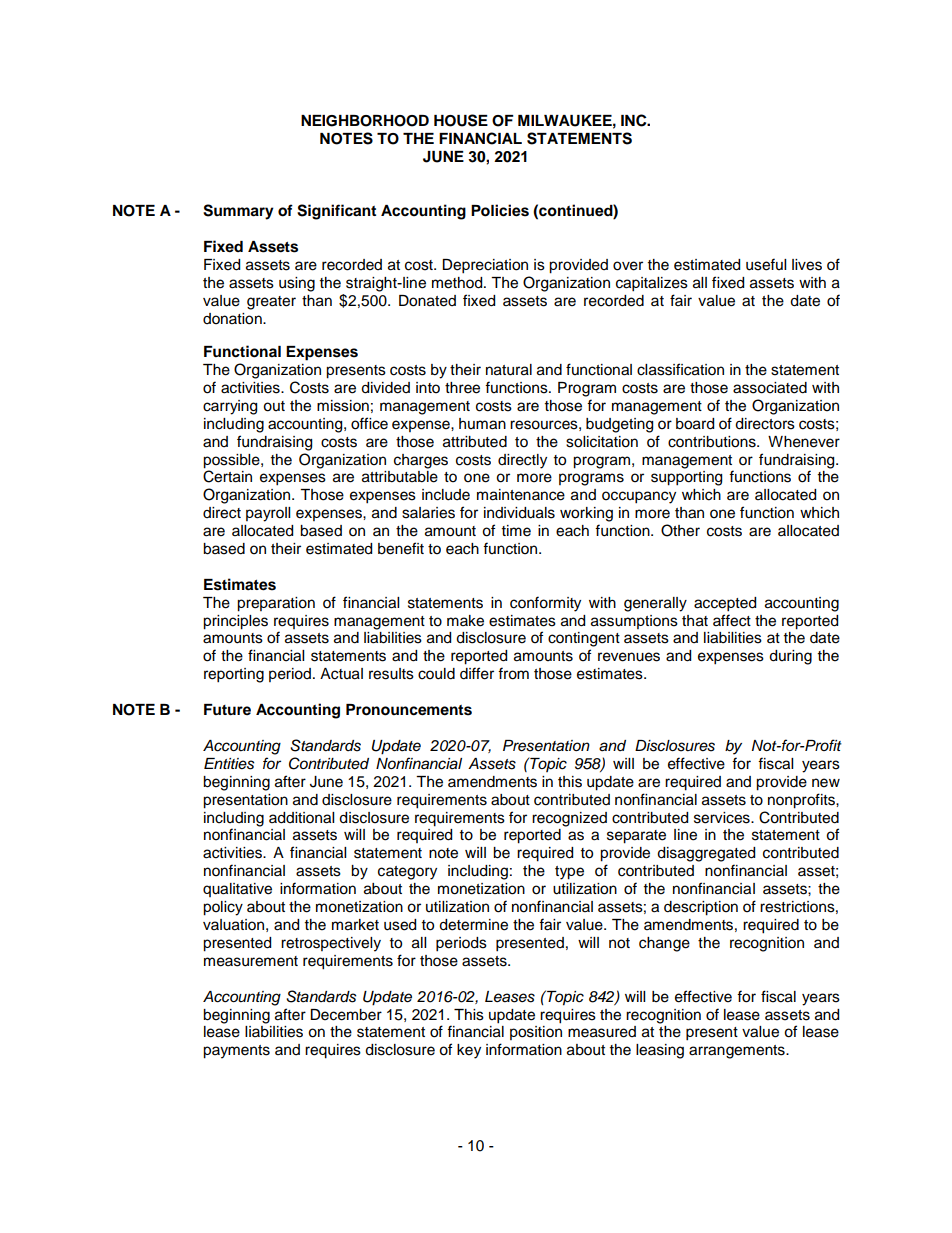 This document has width=952, height=1233. Describe the element at coordinates (725, 604) in the document. I see `accepted` at that location.
